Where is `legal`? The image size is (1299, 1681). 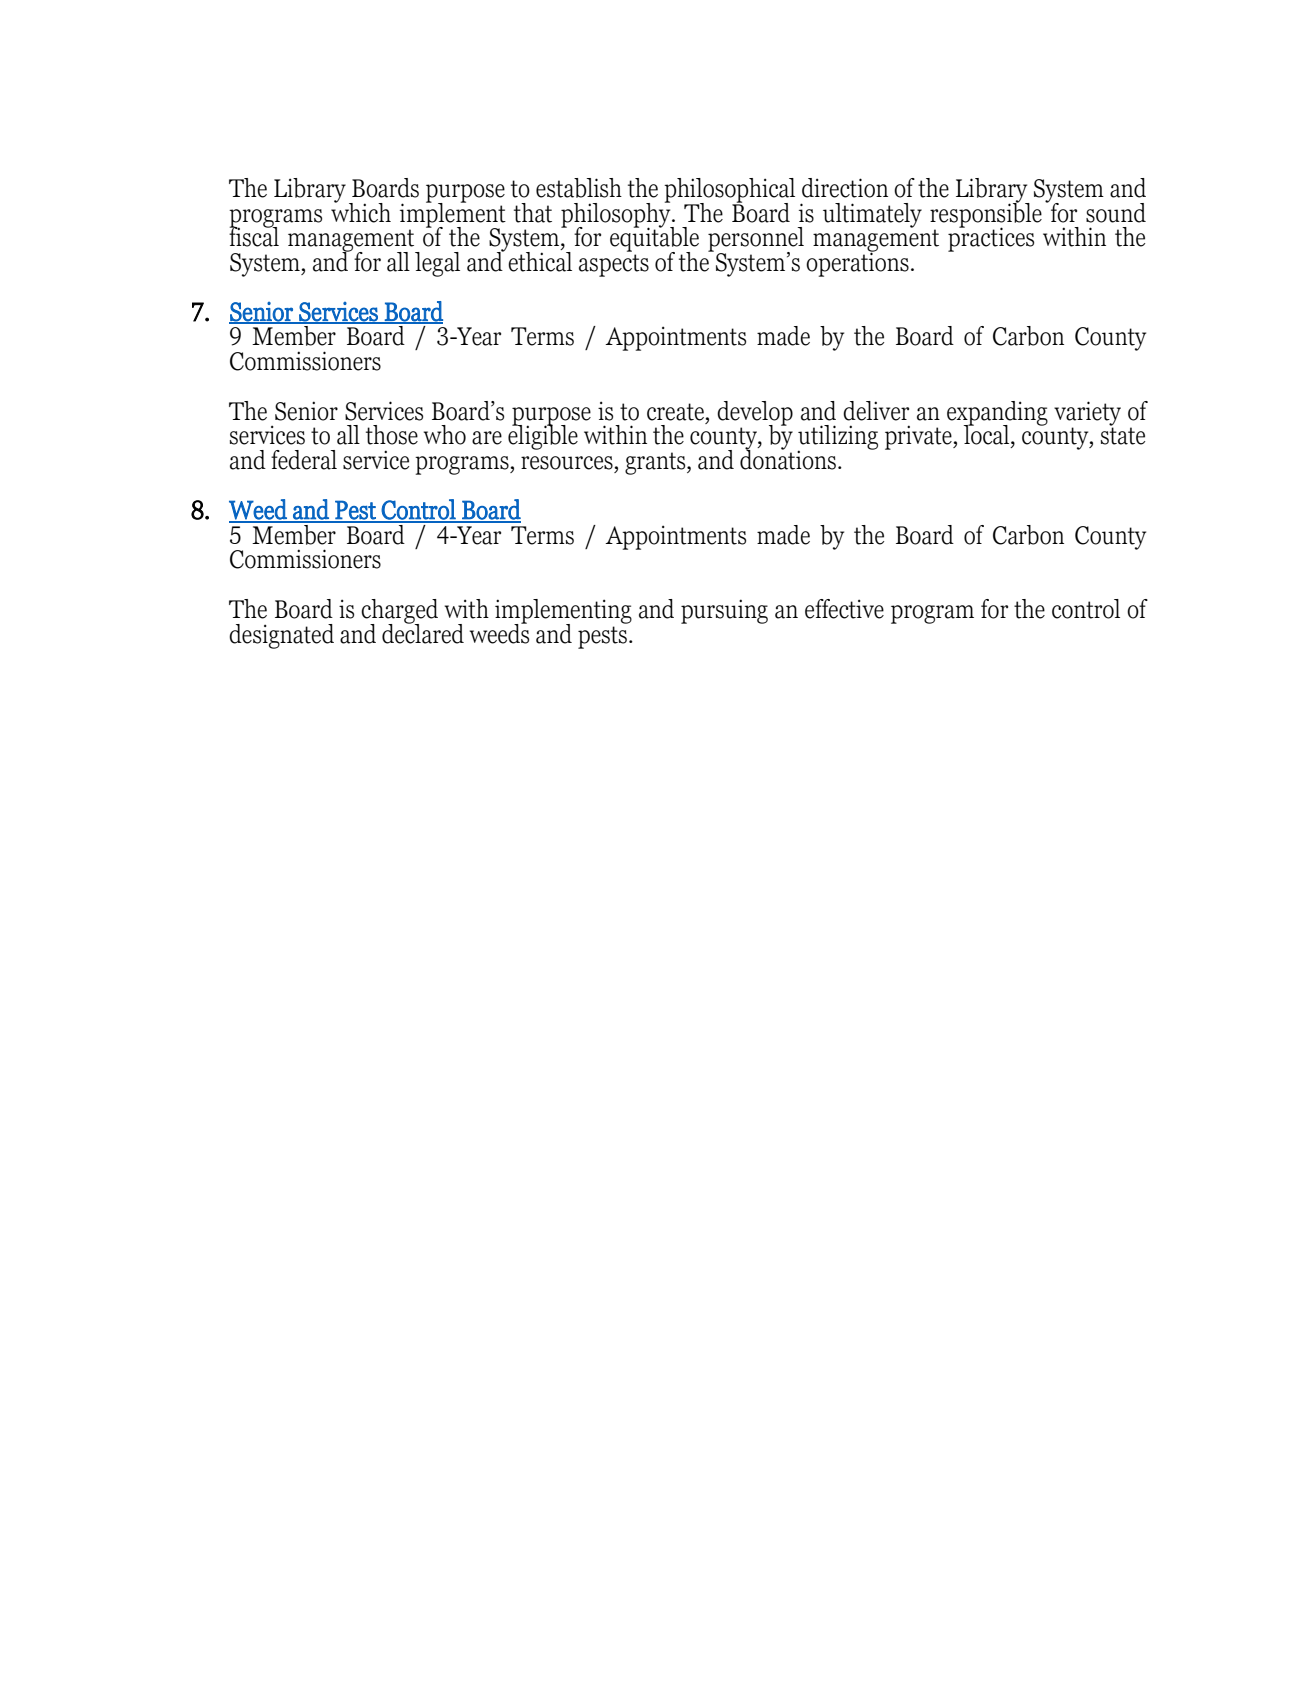
legal is located at coordinates (437, 264).
